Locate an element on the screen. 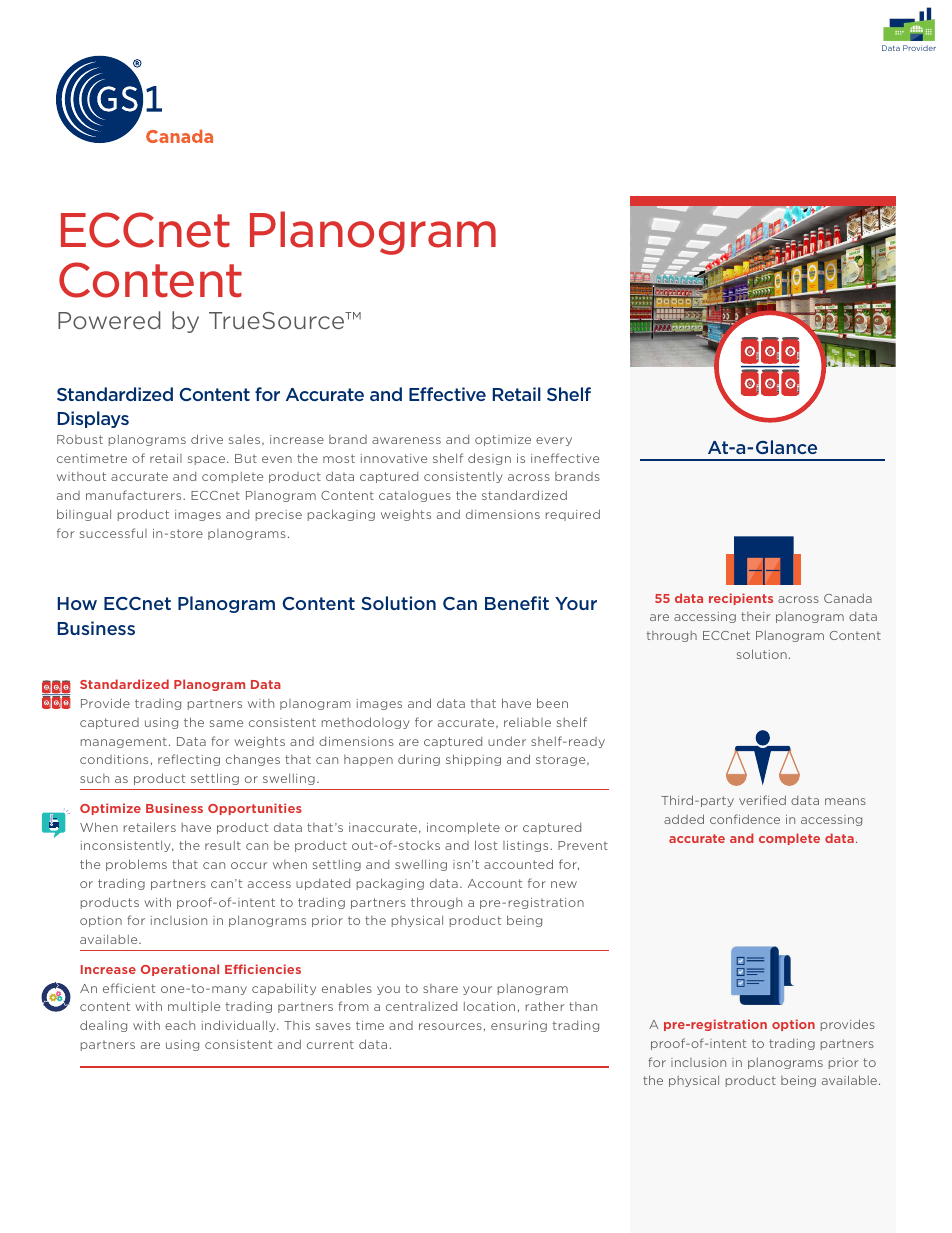 This screenshot has height=1233, width=952. each is located at coordinates (180, 1025).
